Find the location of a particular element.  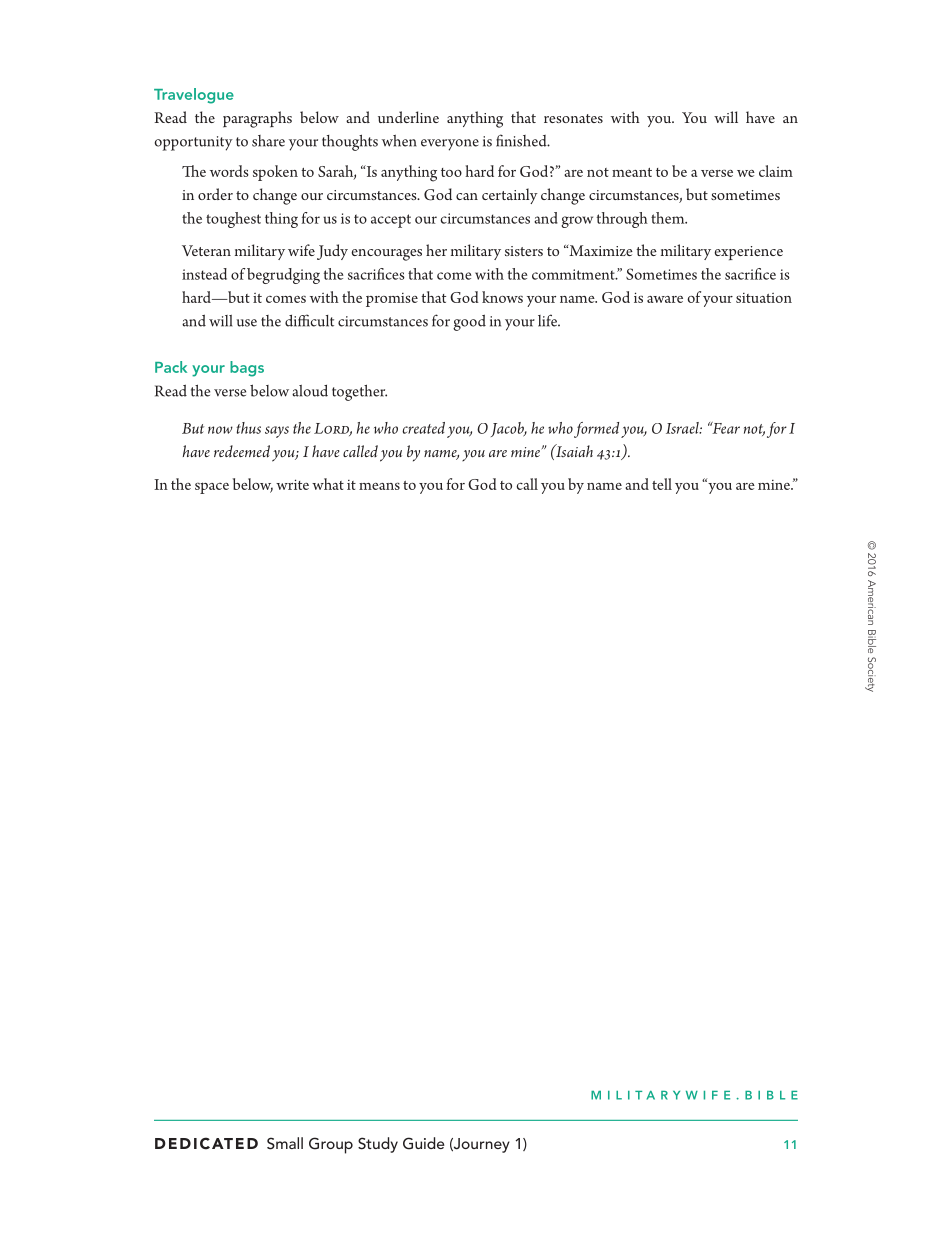

bags is located at coordinates (247, 369).
